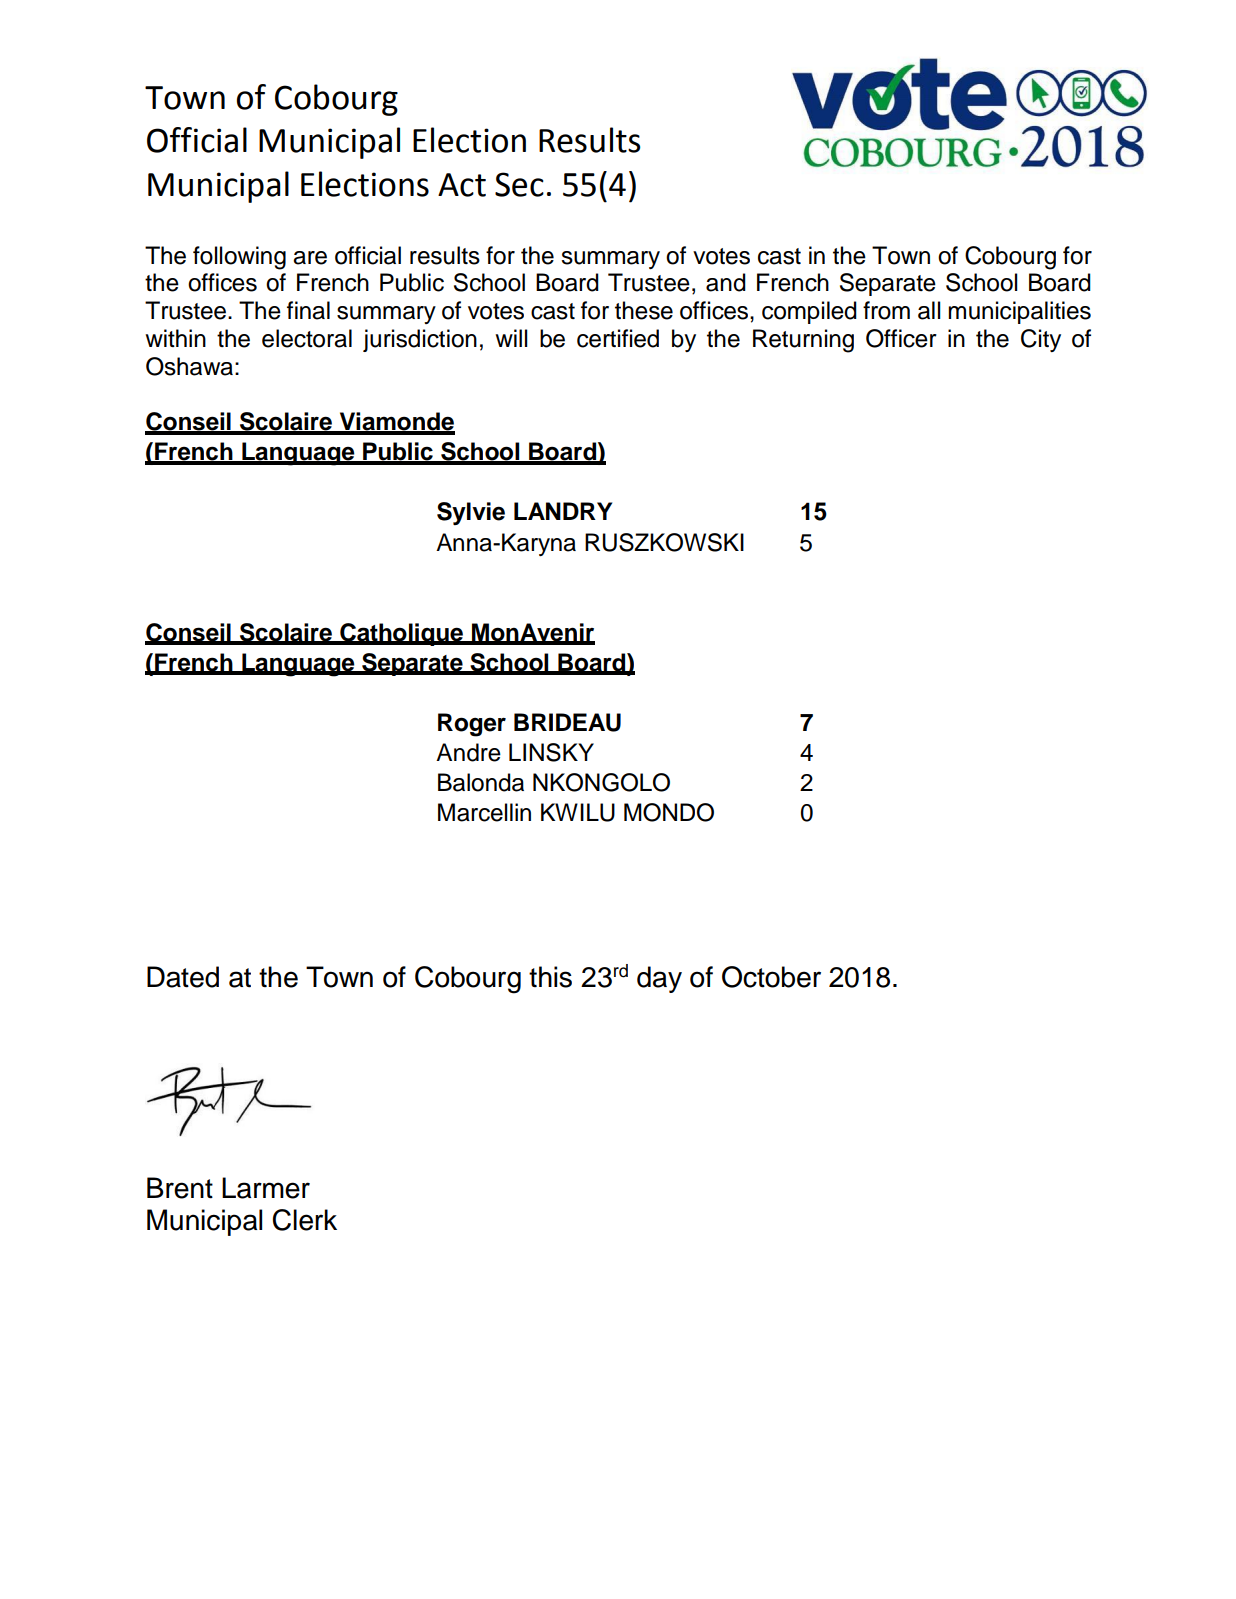 This document has width=1236, height=1599. I want to click on Sec, so click(519, 184).
